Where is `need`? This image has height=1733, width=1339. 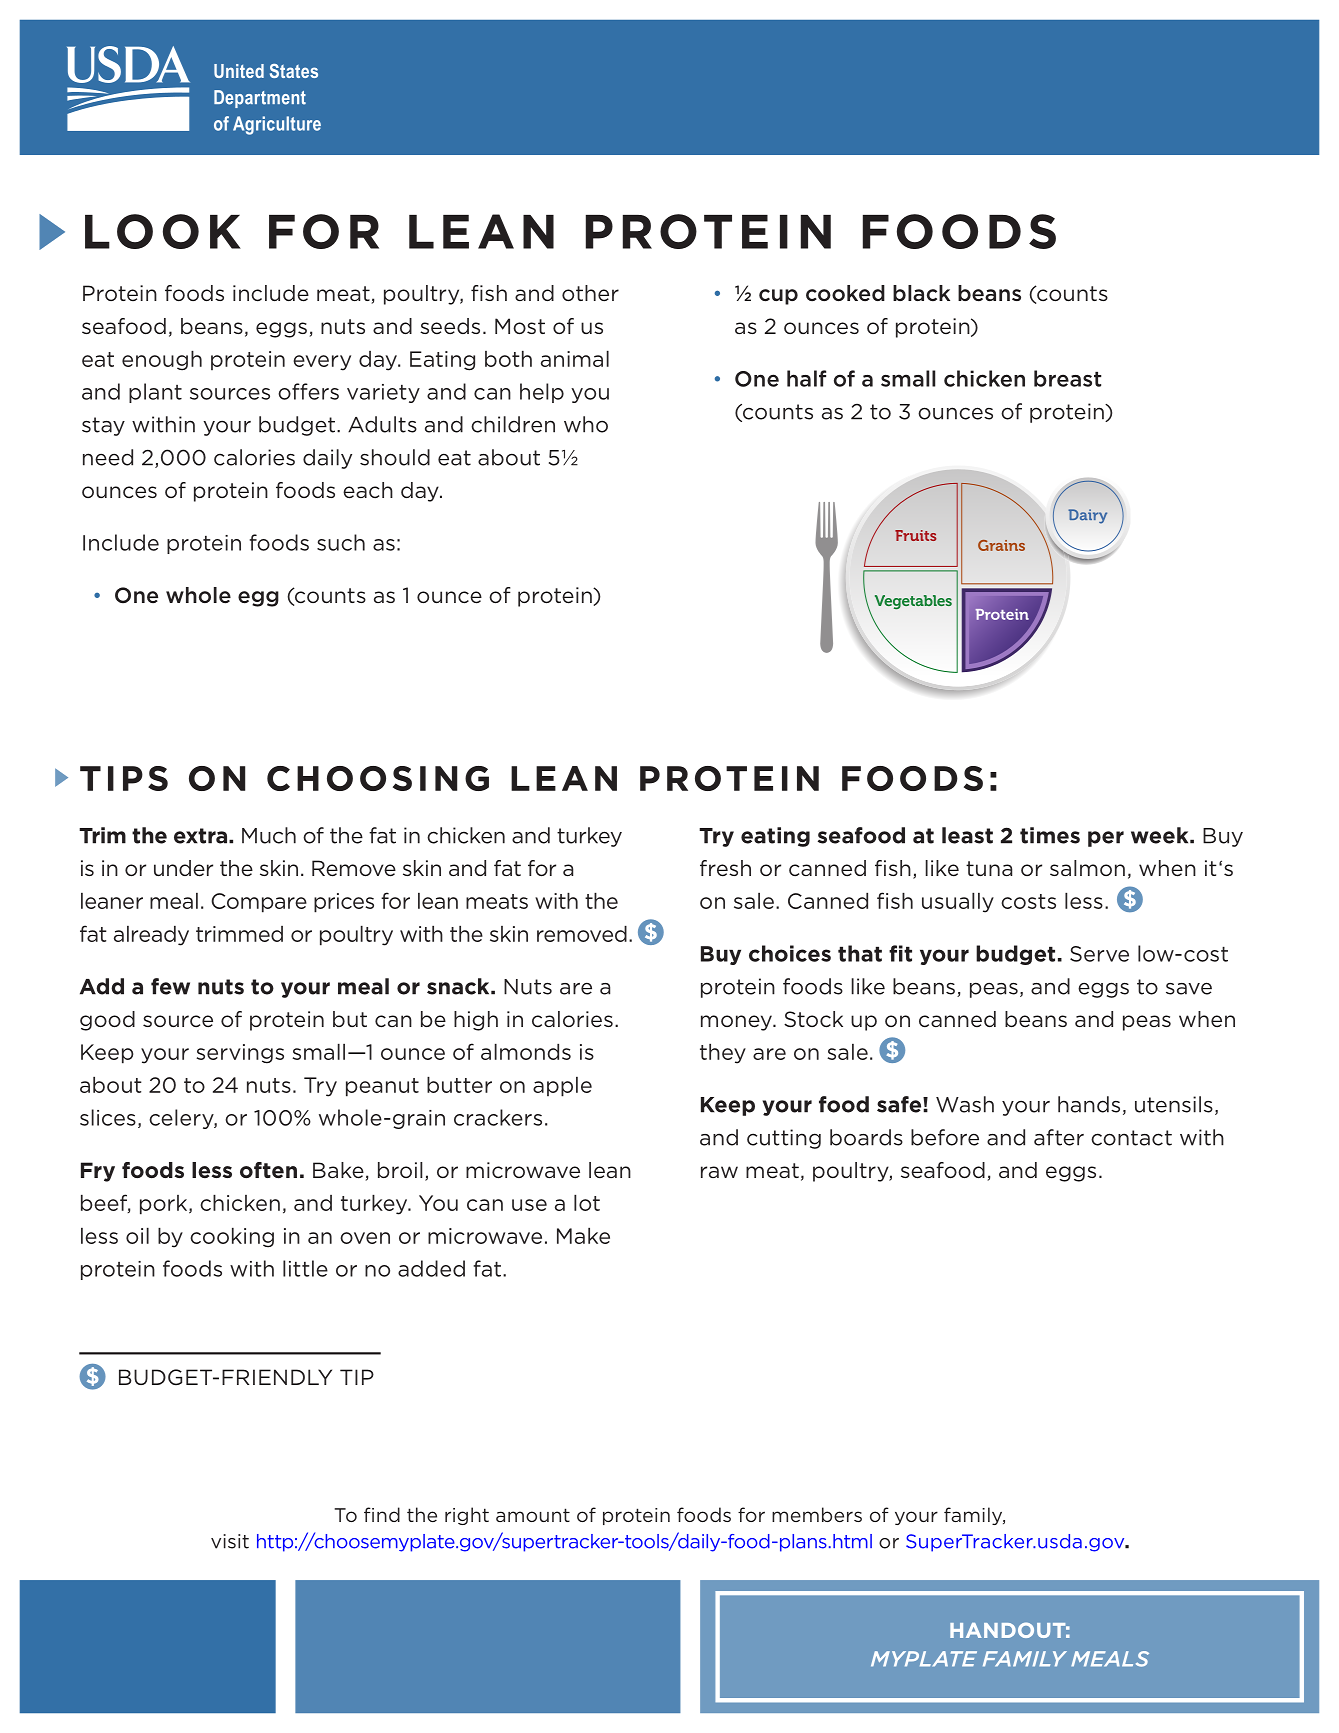
need is located at coordinates (108, 457).
